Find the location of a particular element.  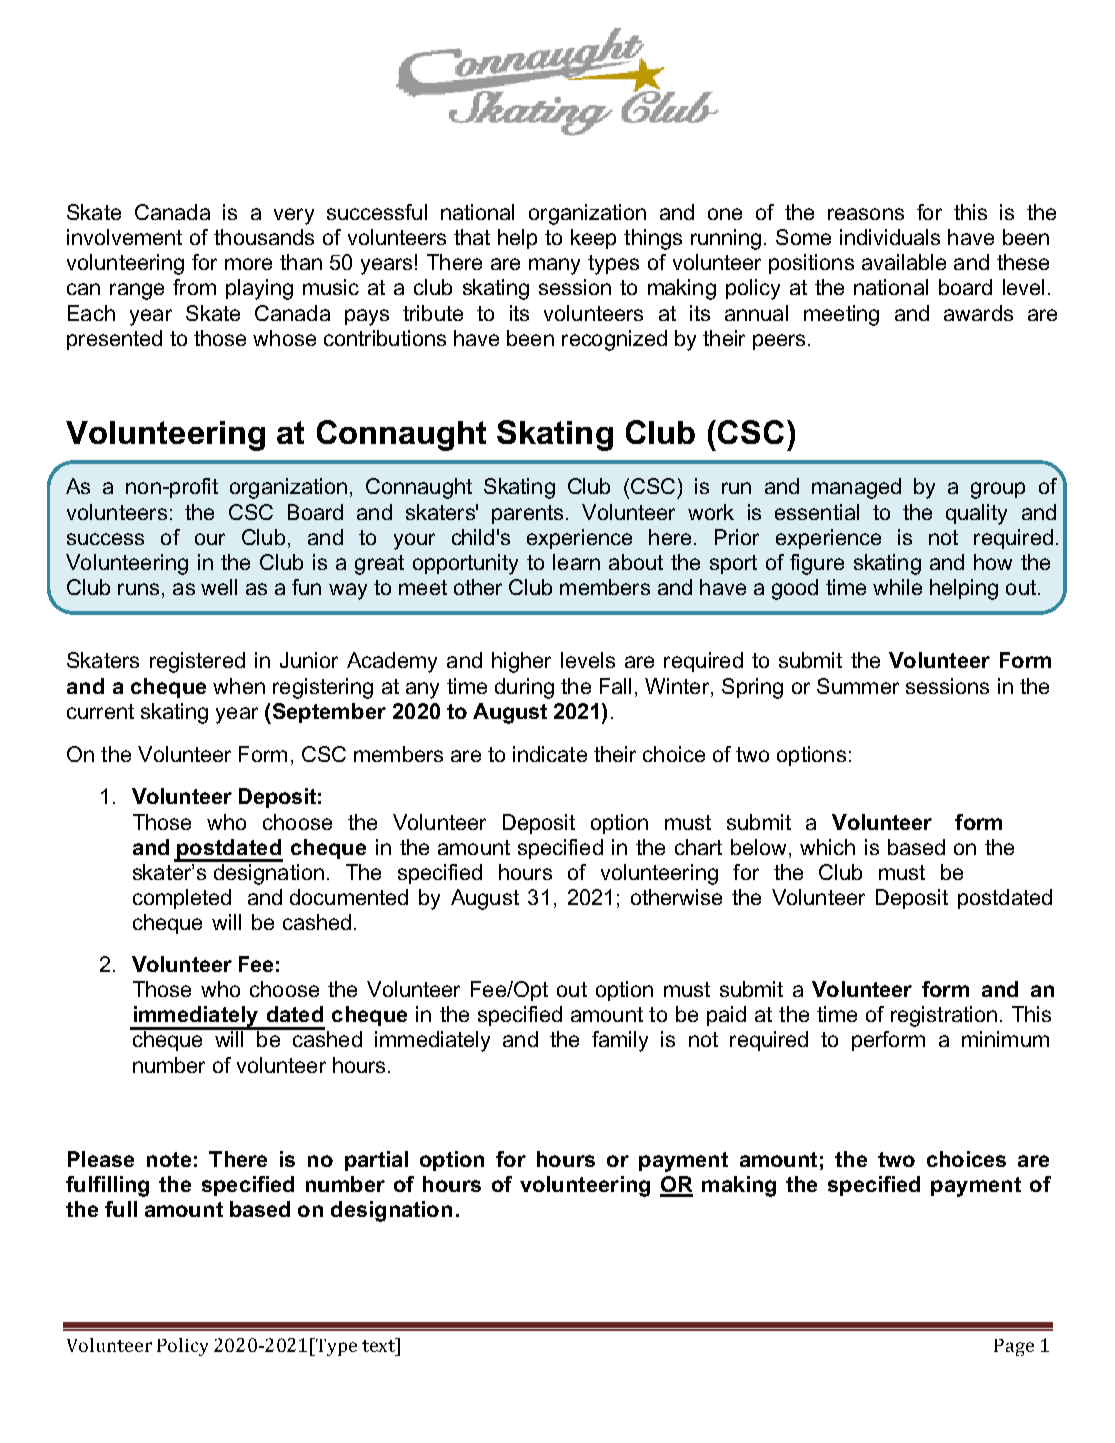

current is located at coordinates (100, 711).
